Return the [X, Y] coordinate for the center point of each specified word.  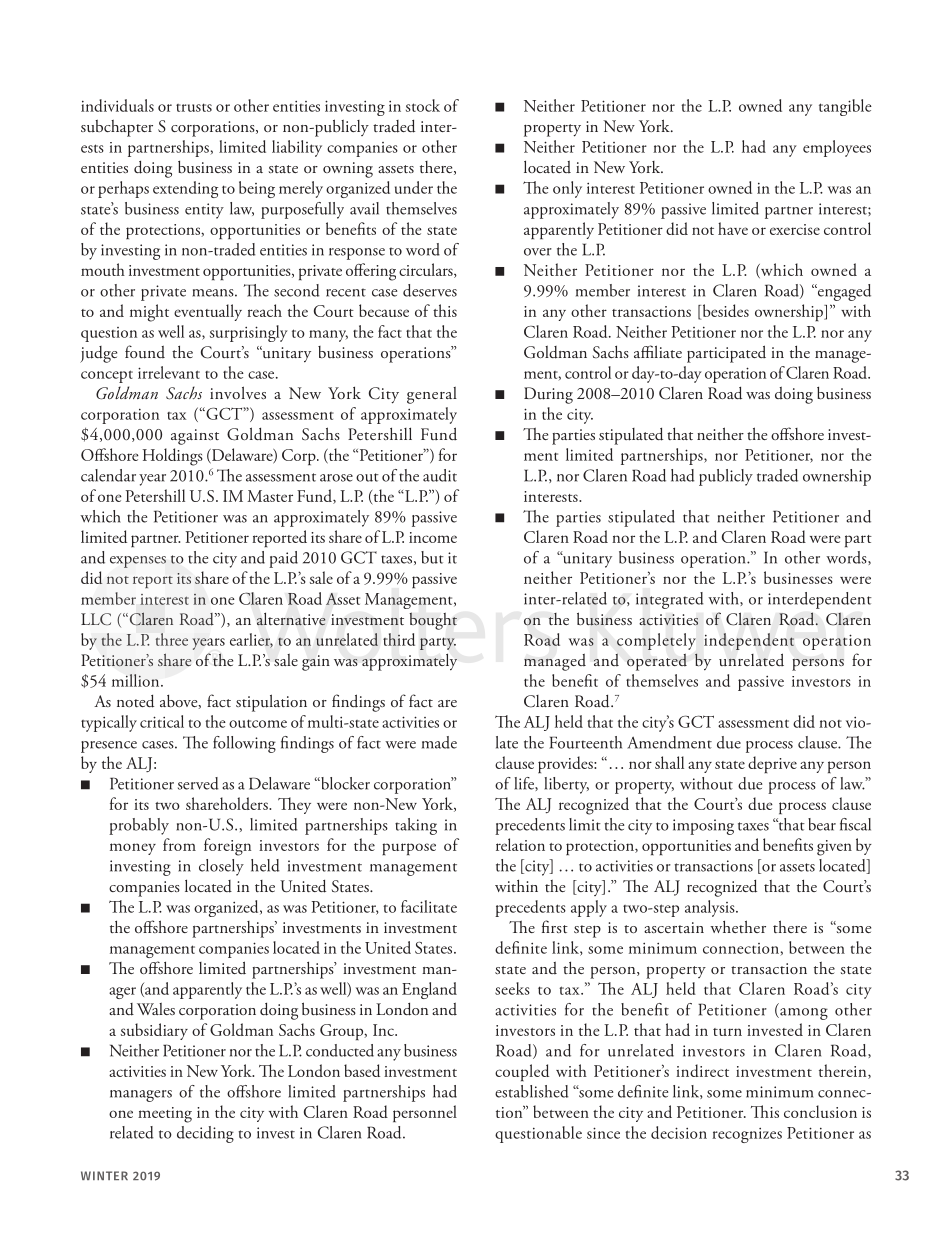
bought [433, 621]
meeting [165, 1115]
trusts [194, 107]
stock [423, 105]
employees [837, 148]
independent [749, 641]
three [172, 639]
